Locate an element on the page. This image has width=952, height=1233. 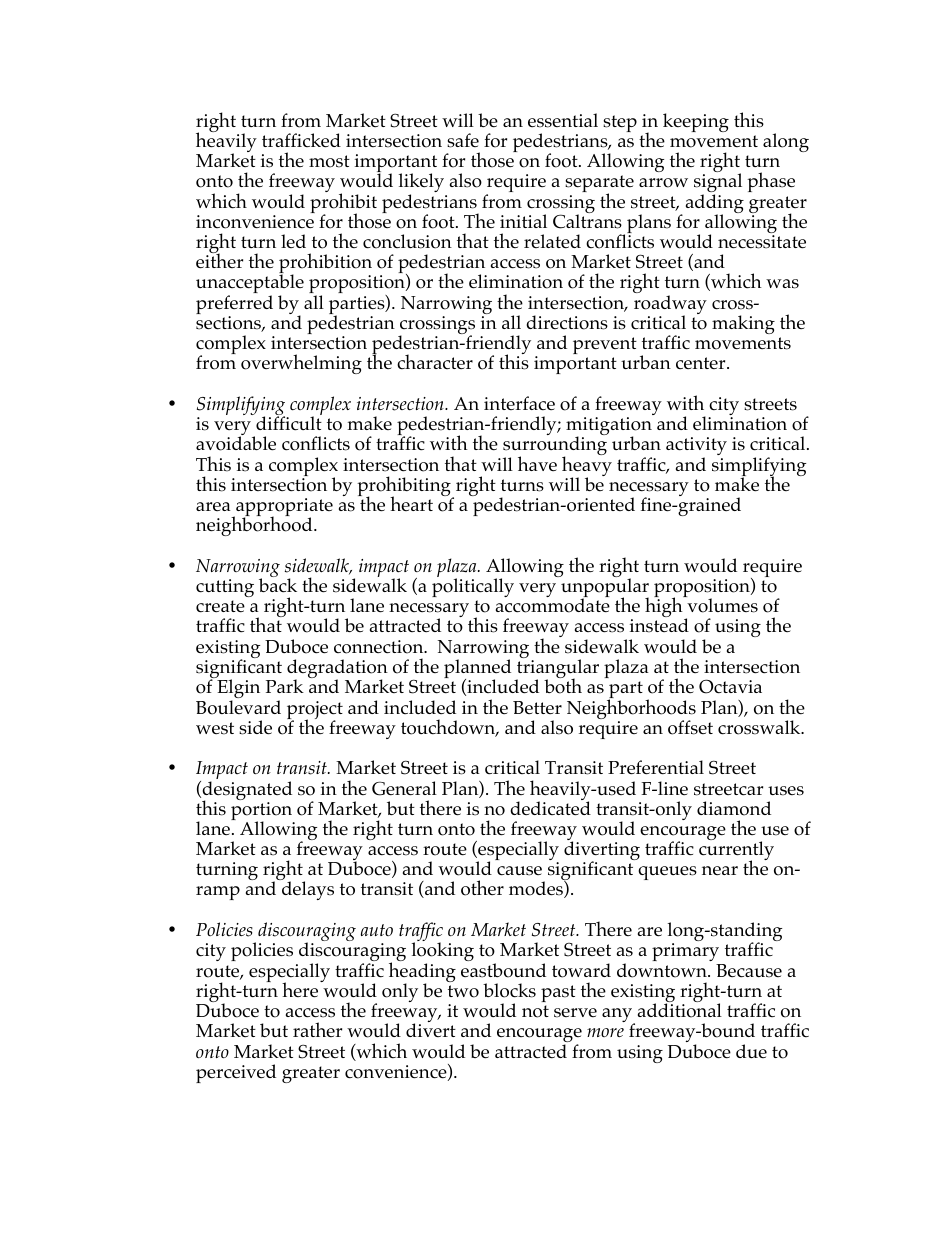
safe is located at coordinates (463, 140).
